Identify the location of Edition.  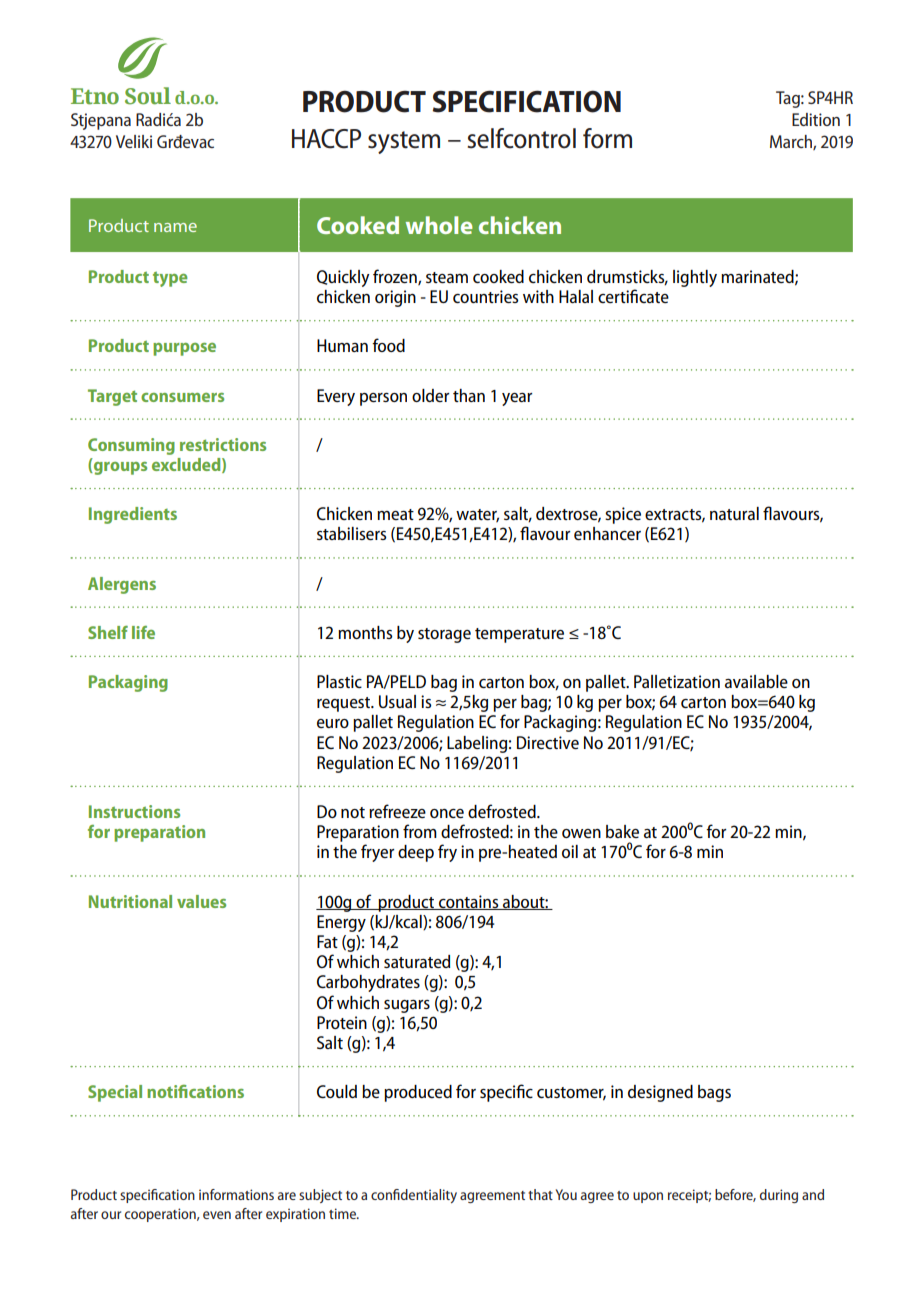
(816, 119).
